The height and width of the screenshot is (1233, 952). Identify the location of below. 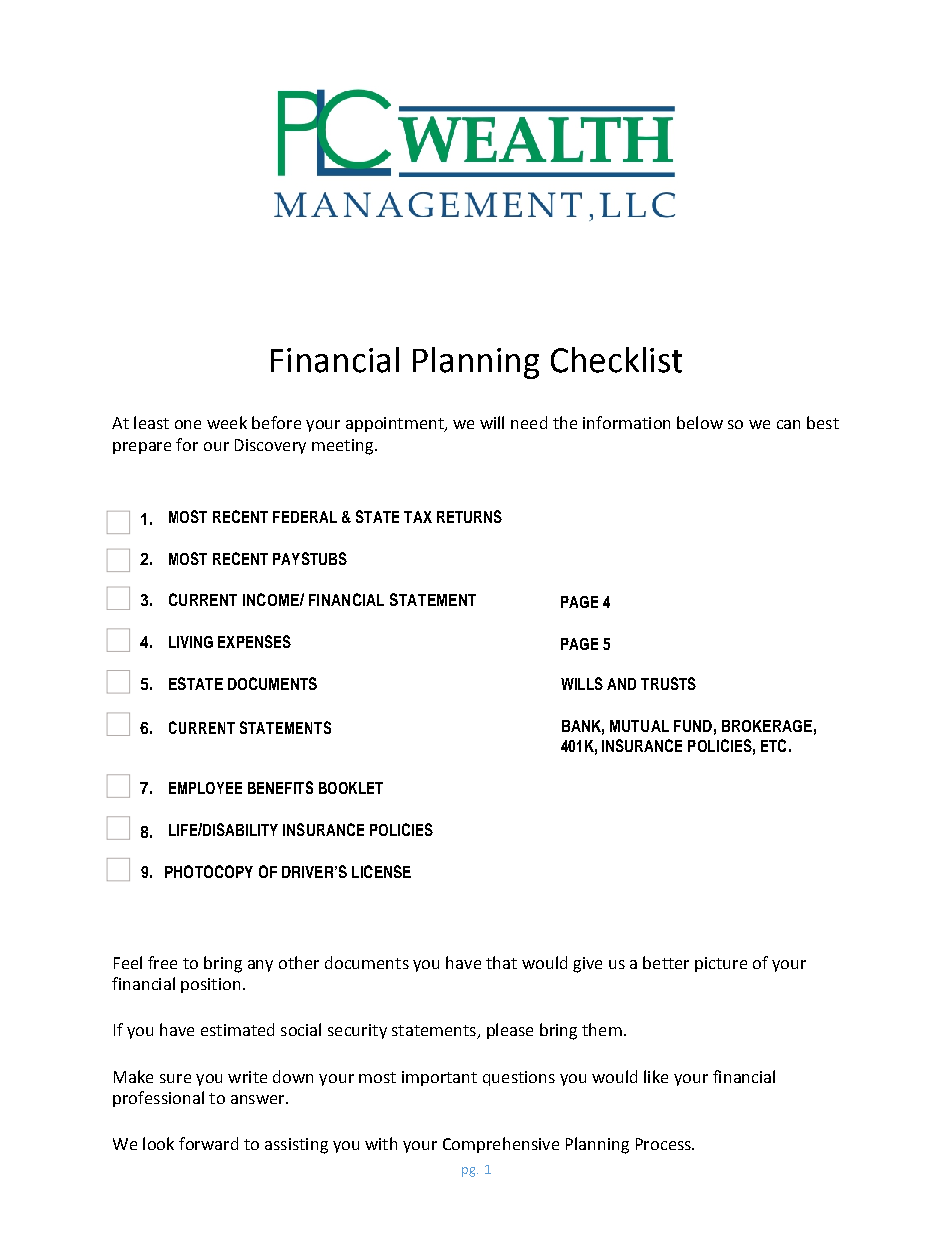
(700, 422).
